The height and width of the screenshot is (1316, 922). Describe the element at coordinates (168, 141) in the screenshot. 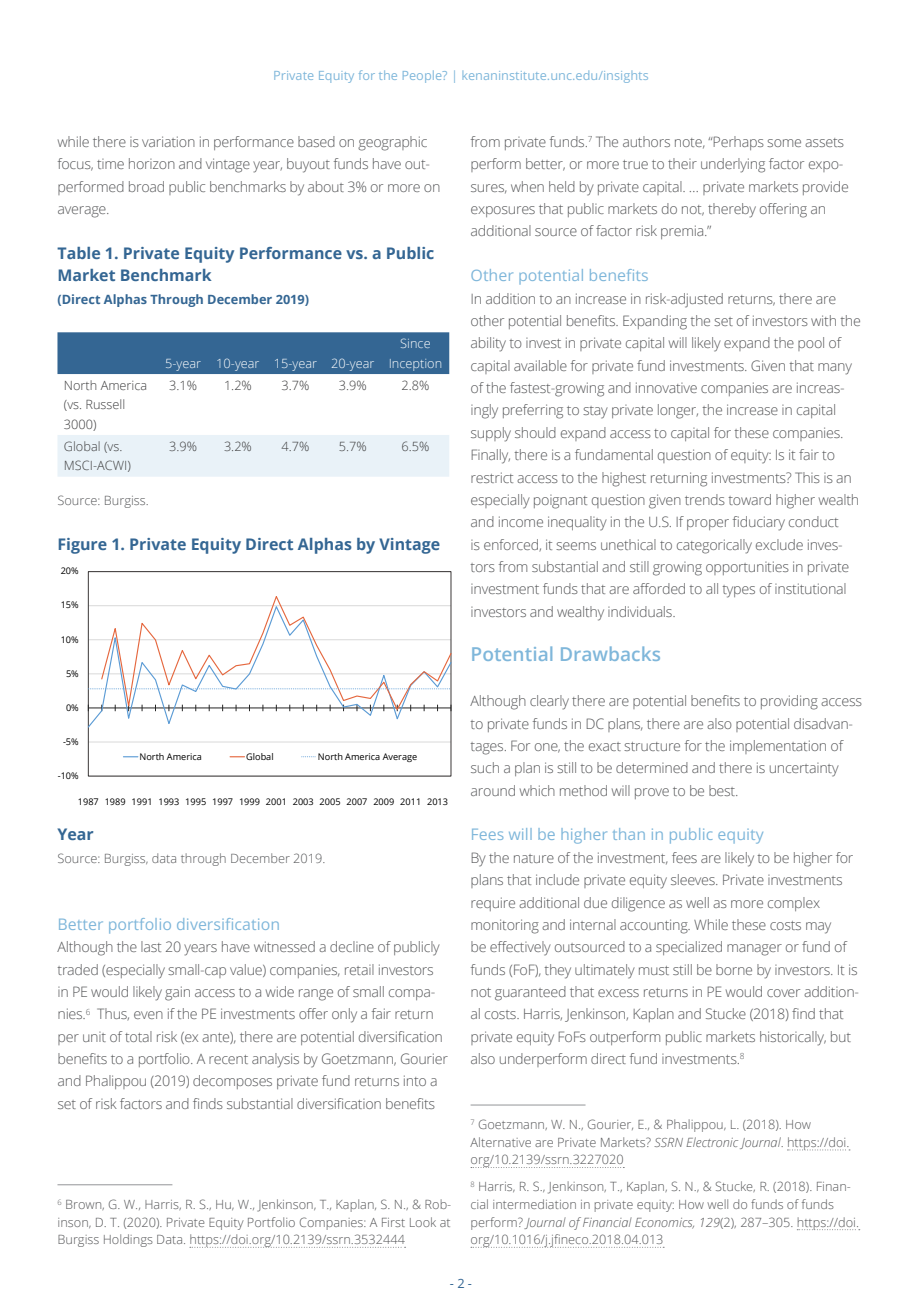

I see `variation` at that location.
